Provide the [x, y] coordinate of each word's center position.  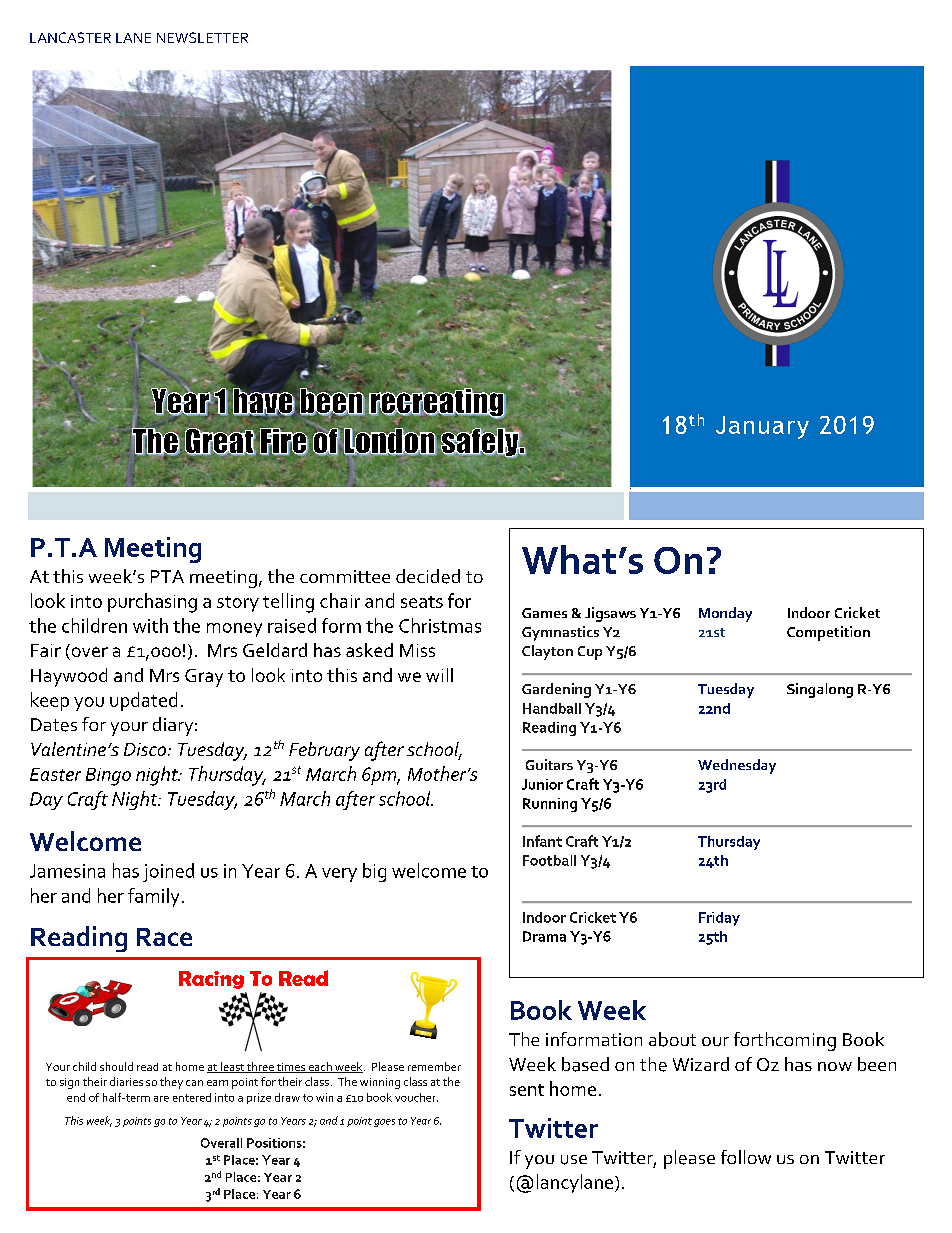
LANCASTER [70, 37]
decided [428, 576]
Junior [542, 784]
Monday [725, 614]
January [762, 427]
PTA [167, 576]
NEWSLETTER [202, 37]
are [161, 1099]
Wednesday [737, 766]
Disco [146, 749]
